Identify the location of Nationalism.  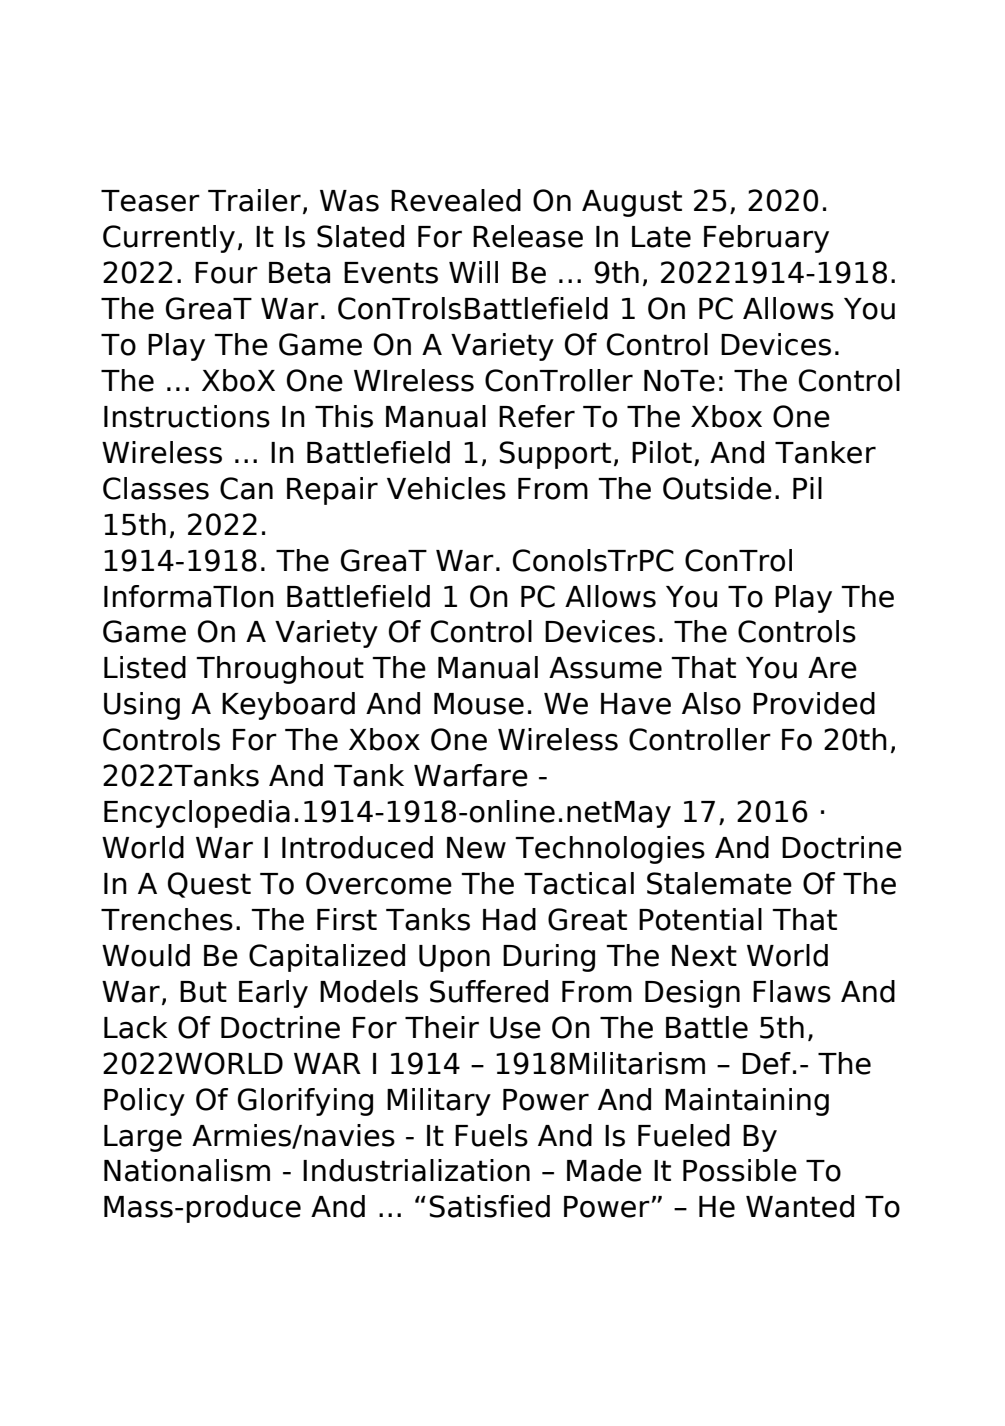
(187, 1170).
